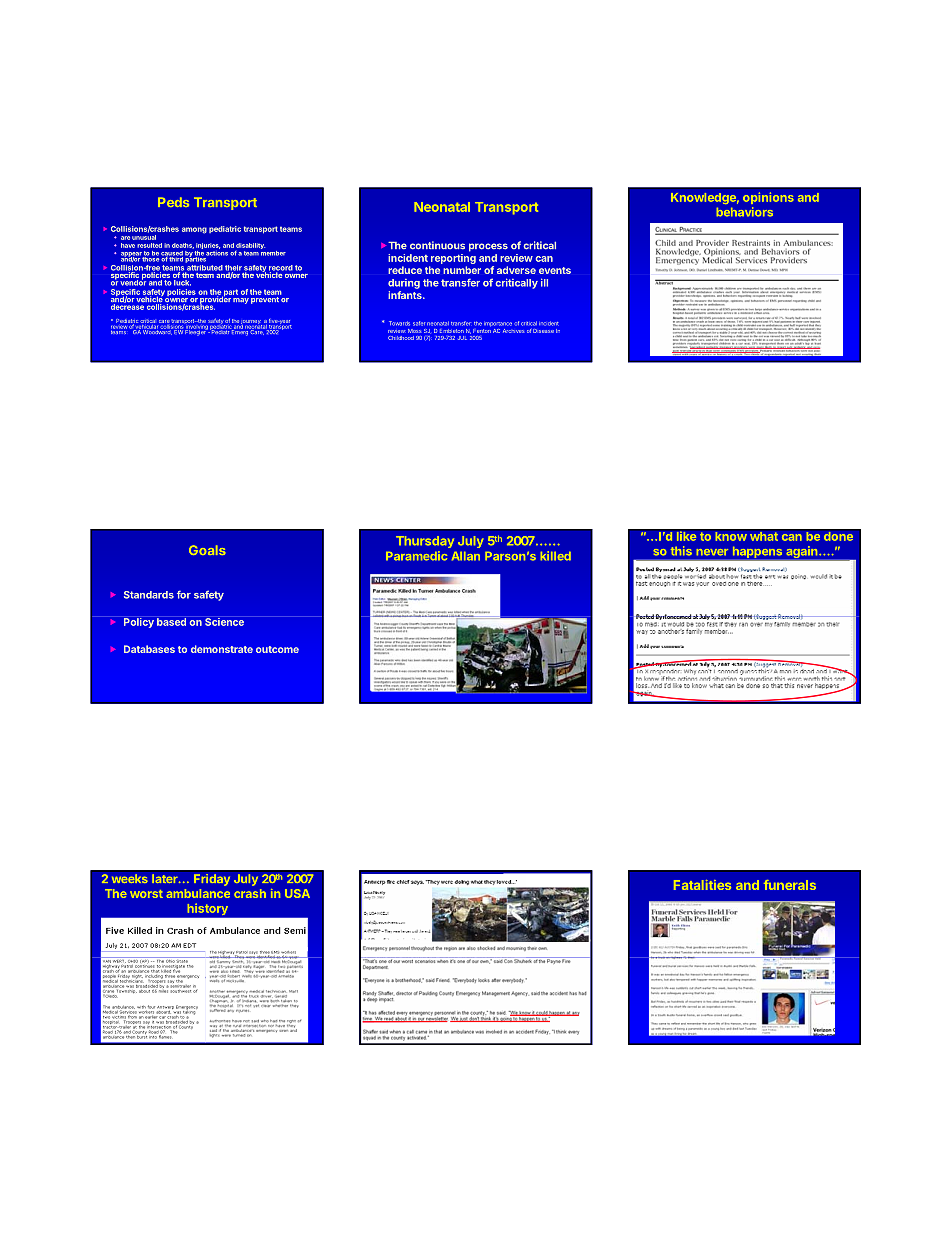 Image resolution: width=952 pixels, height=1233 pixels. What do you see at coordinates (194, 230) in the screenshot?
I see `among` at bounding box center [194, 230].
